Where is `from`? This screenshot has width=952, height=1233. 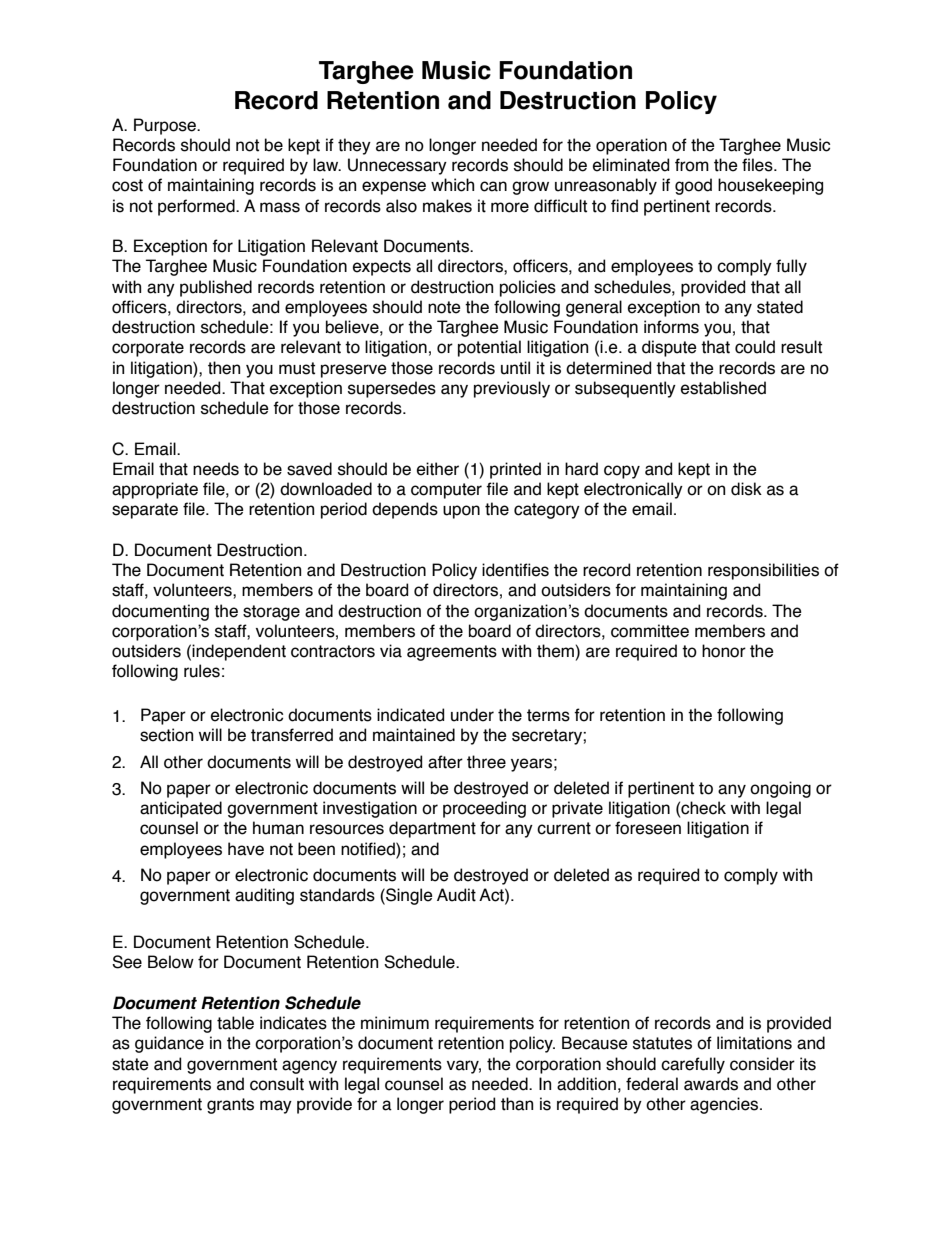 from is located at coordinates (692, 165).
